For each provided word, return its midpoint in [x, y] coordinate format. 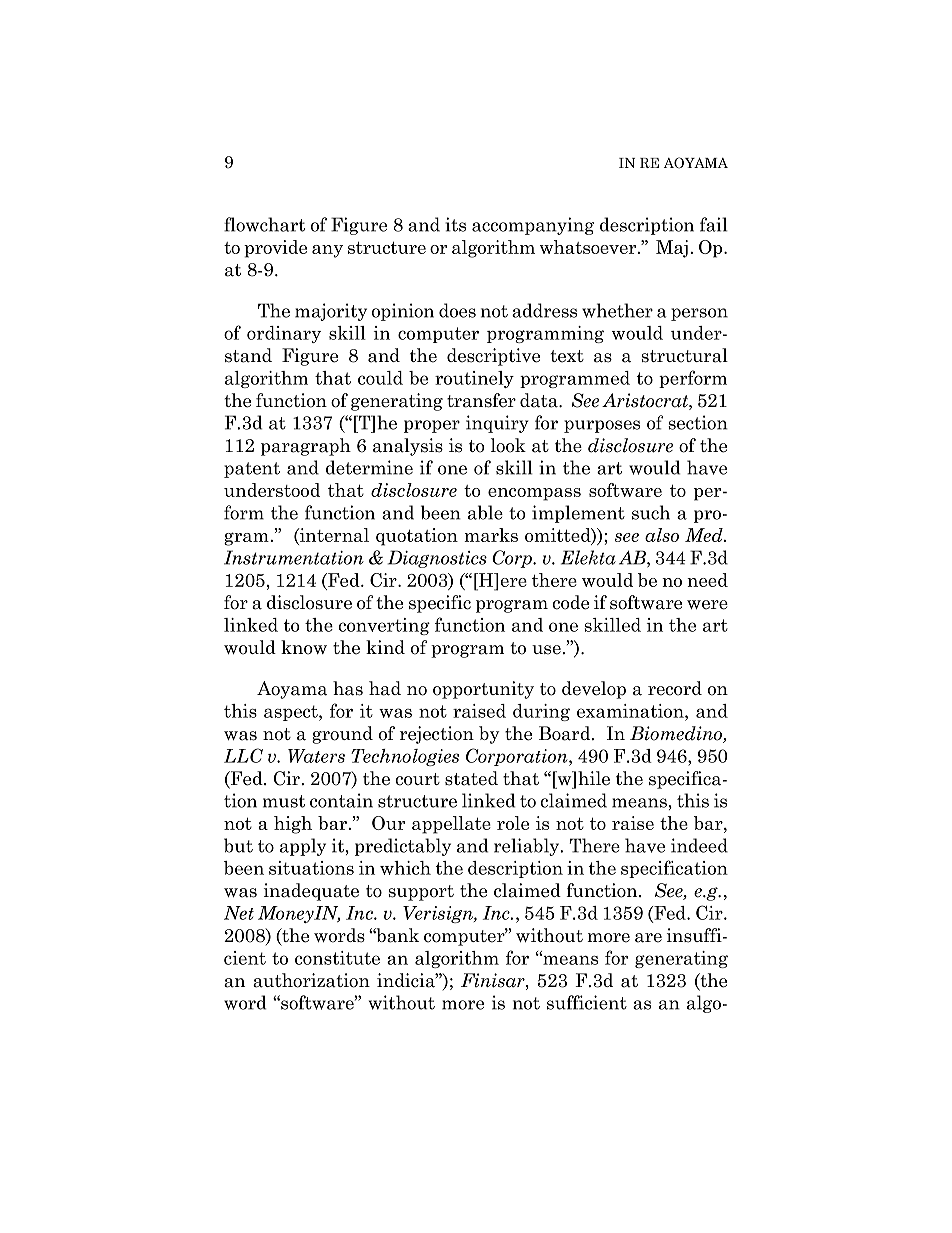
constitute [337, 958]
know [304, 647]
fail [714, 224]
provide [275, 249]
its [455, 224]
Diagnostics [437, 559]
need [707, 580]
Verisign [439, 914]
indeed [699, 845]
